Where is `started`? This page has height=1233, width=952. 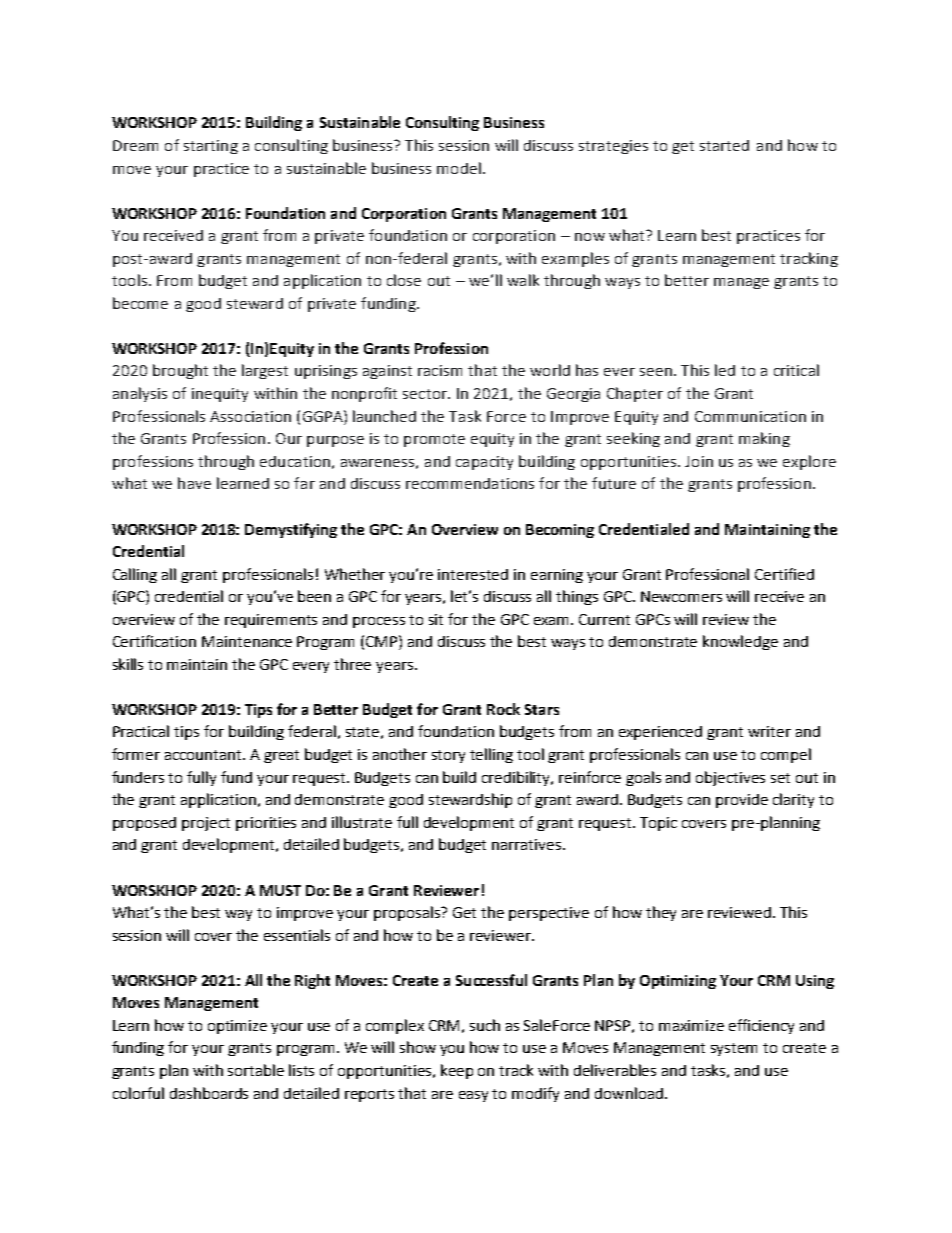
started is located at coordinates (724, 145).
